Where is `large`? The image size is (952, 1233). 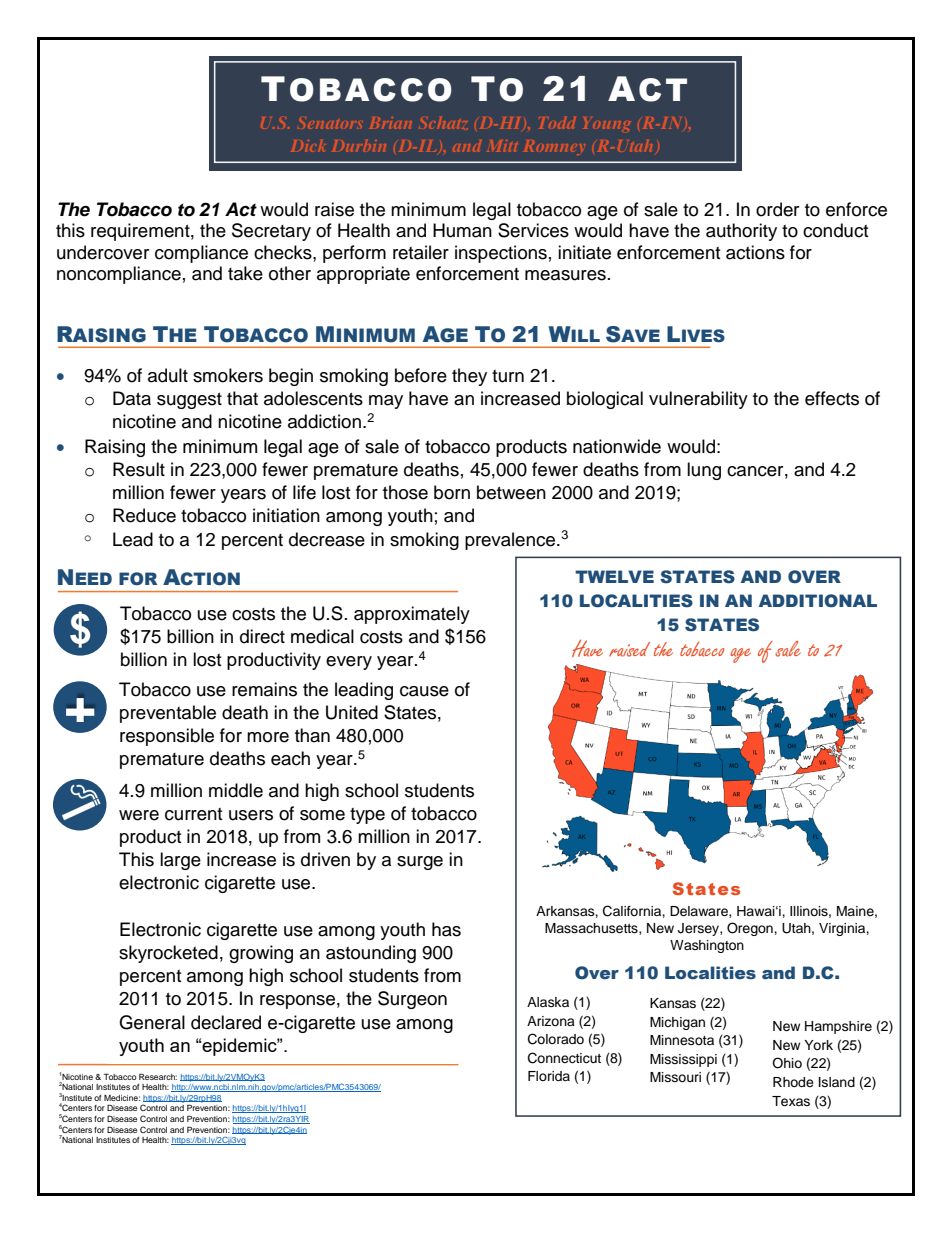 large is located at coordinates (180, 861).
